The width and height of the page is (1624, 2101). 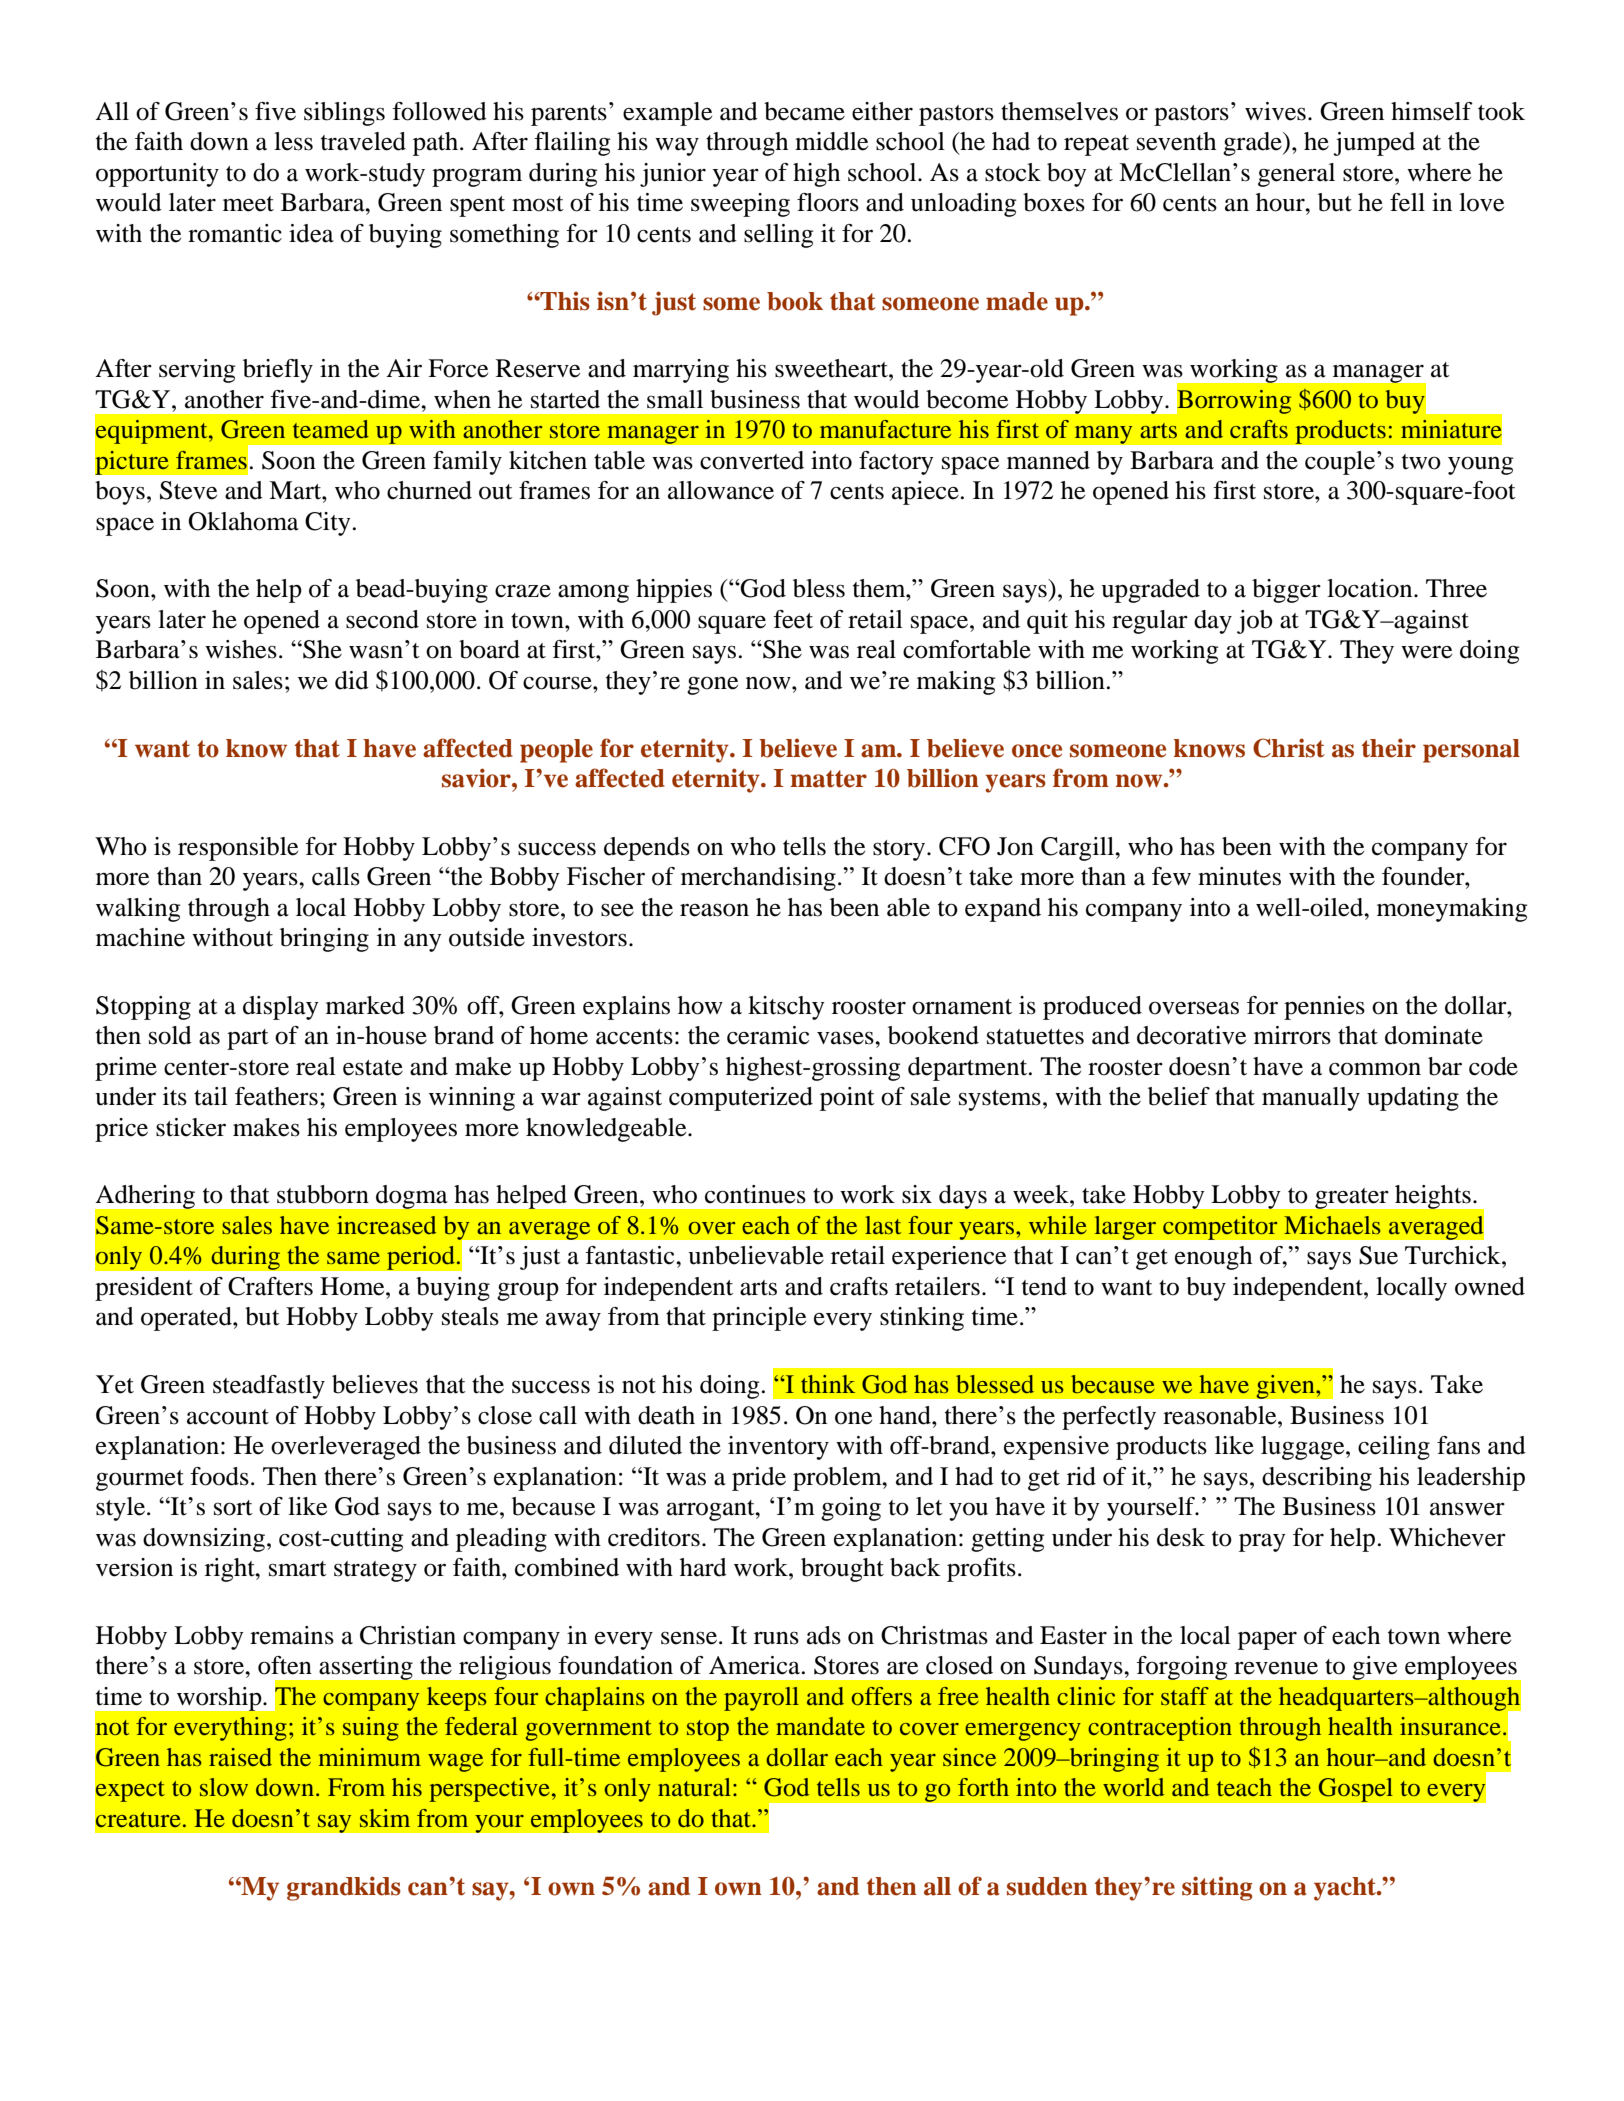 What do you see at coordinates (187, 1319) in the page?
I see `operated` at bounding box center [187, 1319].
